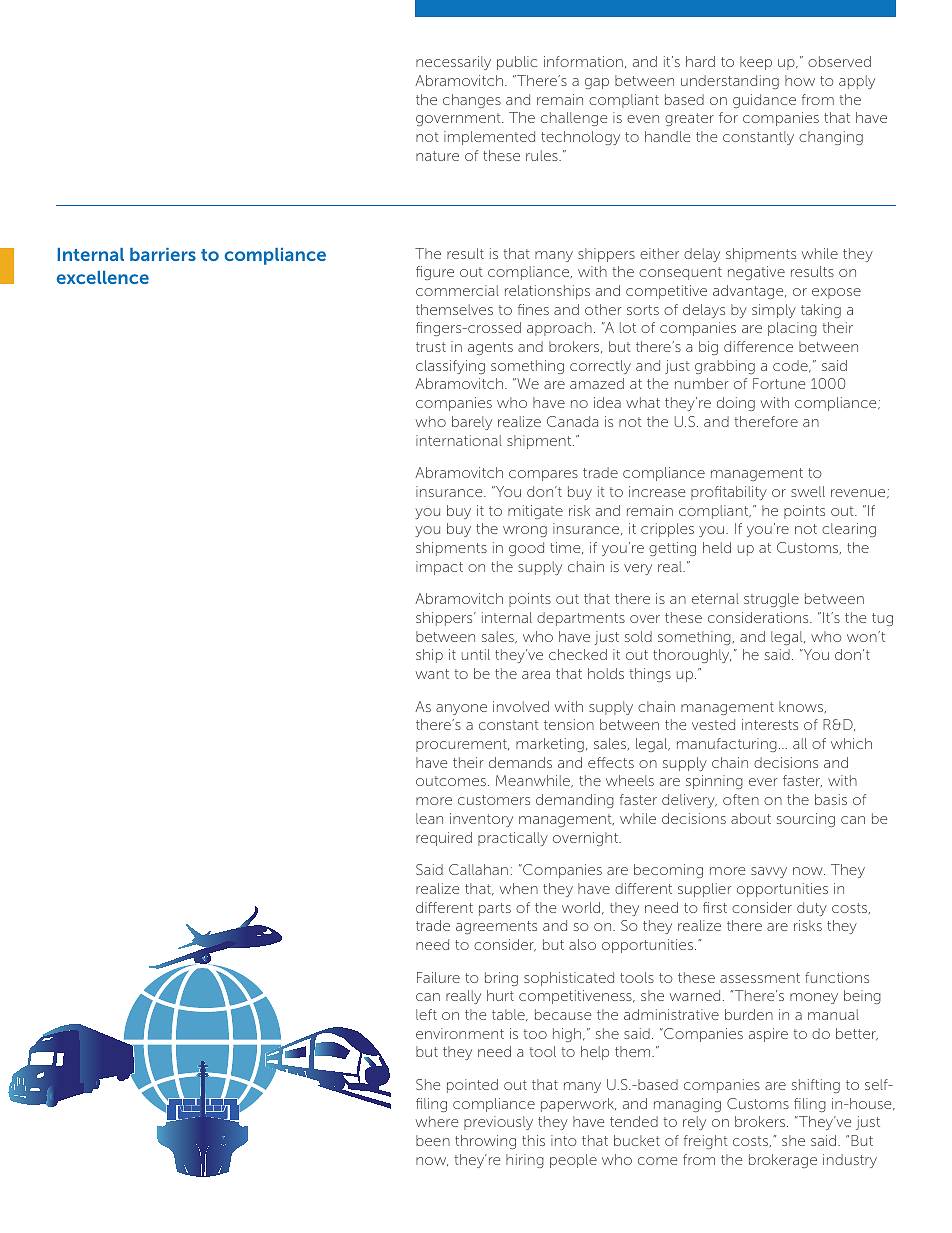 The image size is (952, 1233). I want to click on changes, so click(472, 101).
